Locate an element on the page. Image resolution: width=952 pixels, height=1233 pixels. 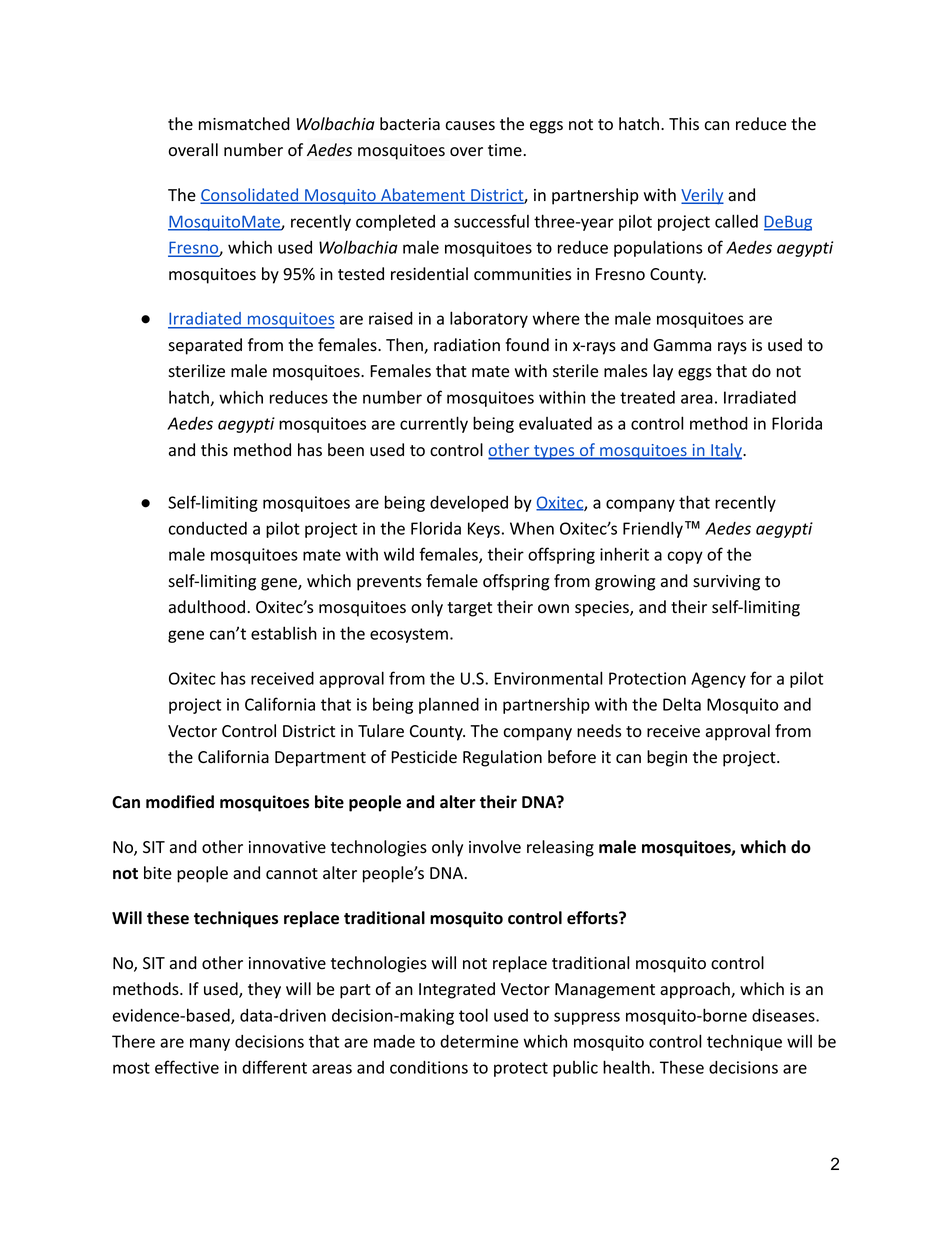
modified is located at coordinates (180, 802).
